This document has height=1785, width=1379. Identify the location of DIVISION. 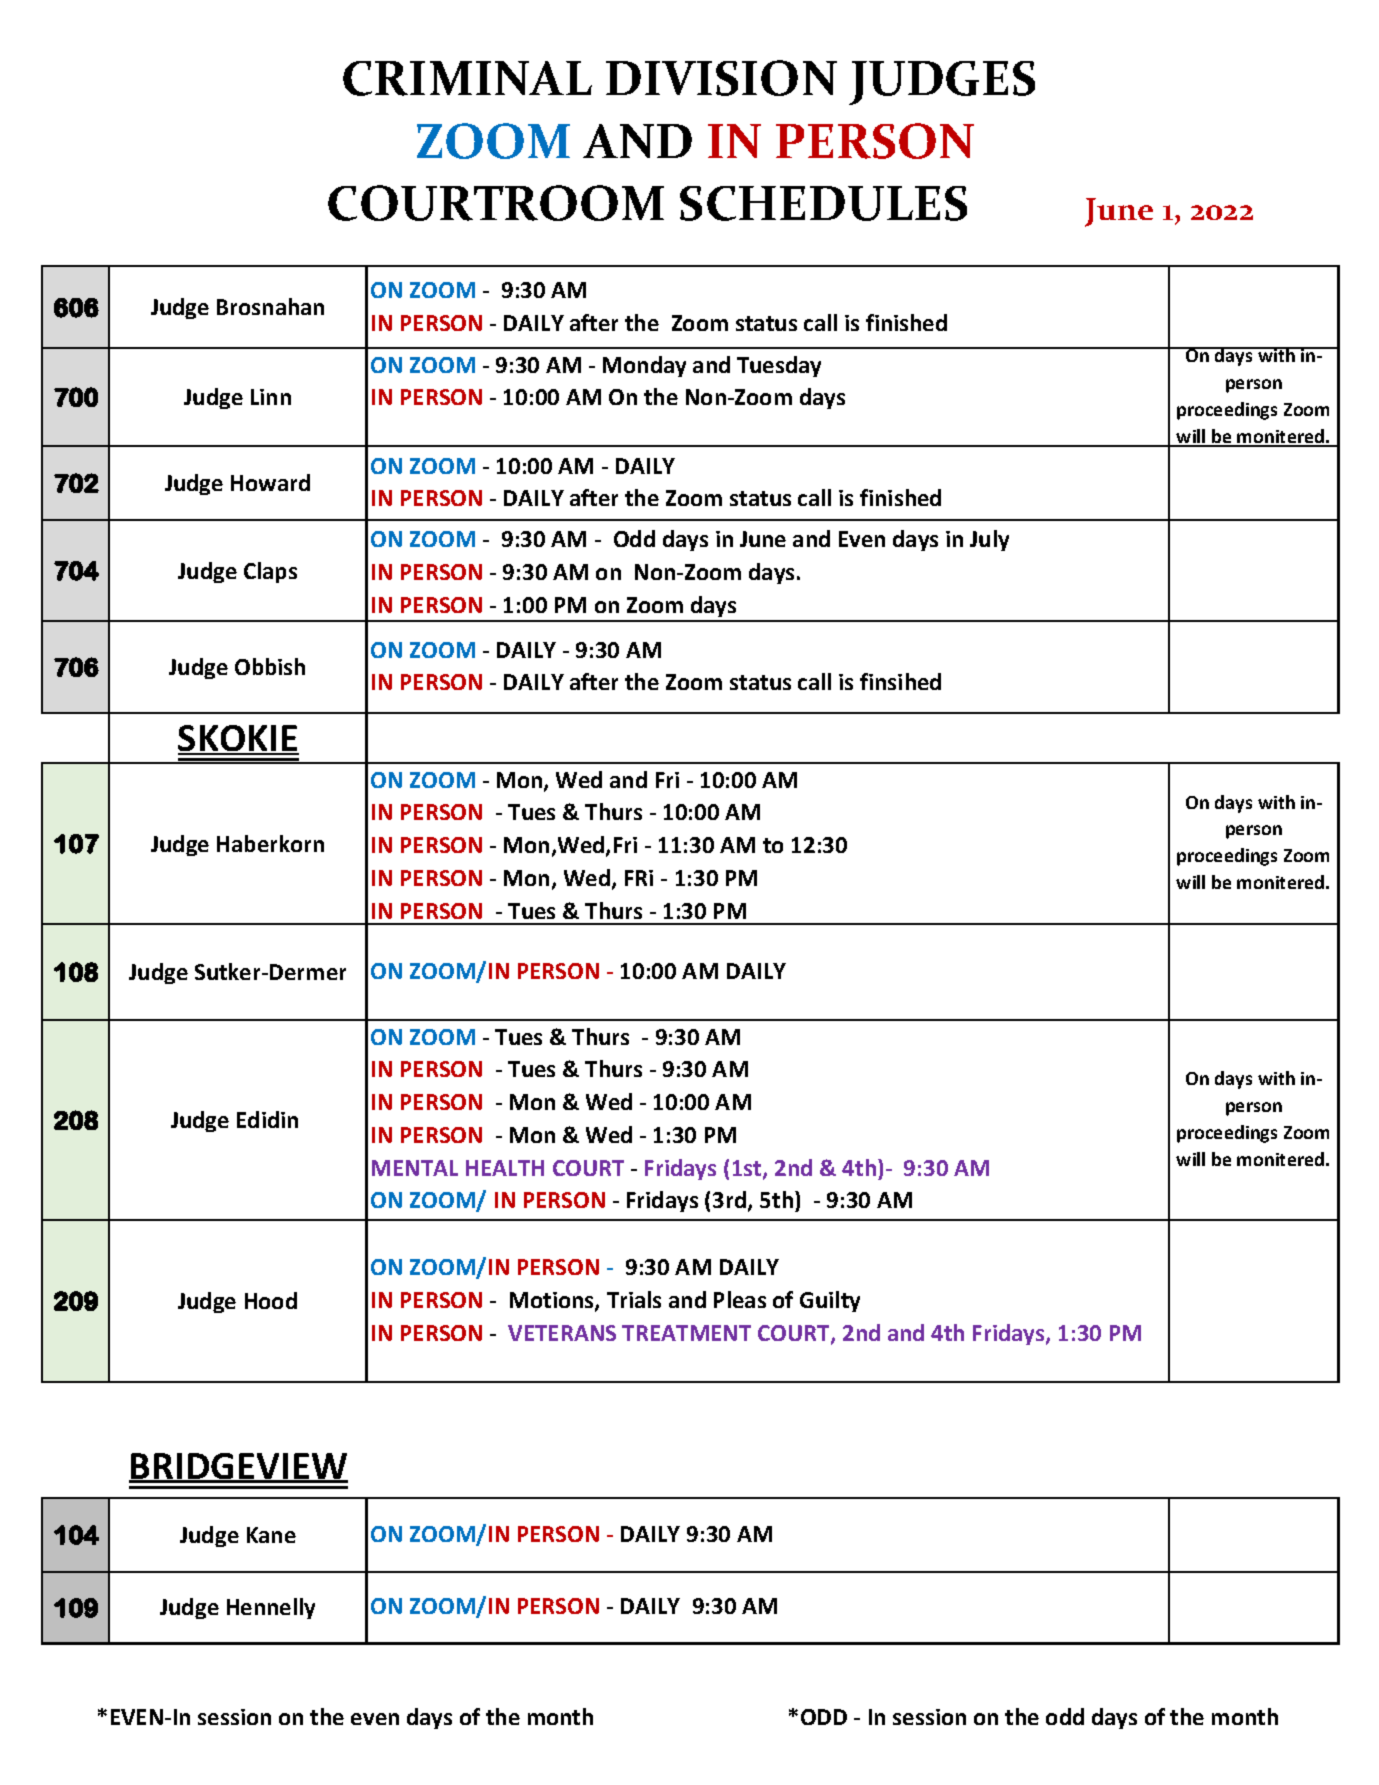
(721, 78).
